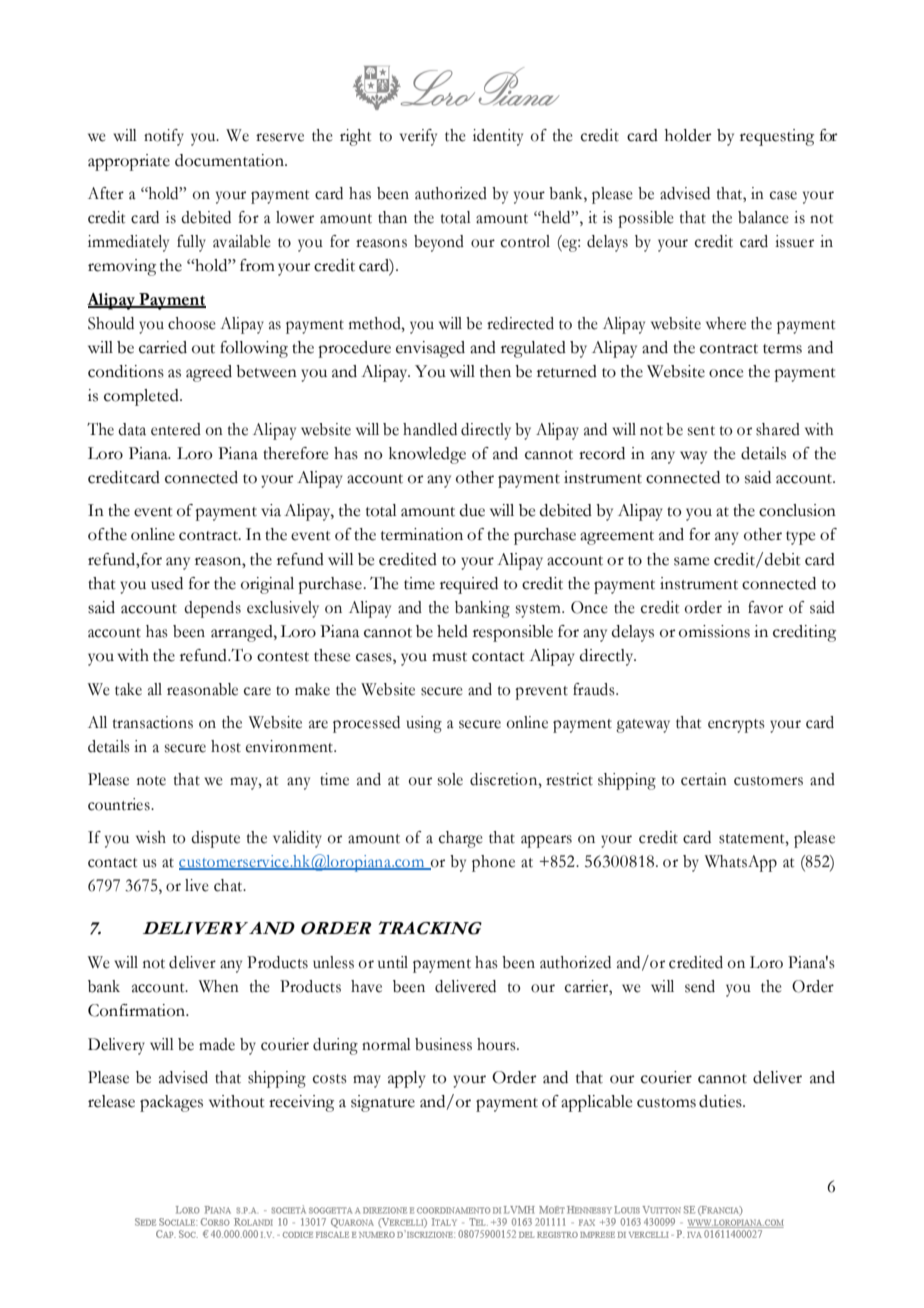 The image size is (924, 1308). Describe the element at coordinates (700, 986) in the image. I see `send` at that location.
